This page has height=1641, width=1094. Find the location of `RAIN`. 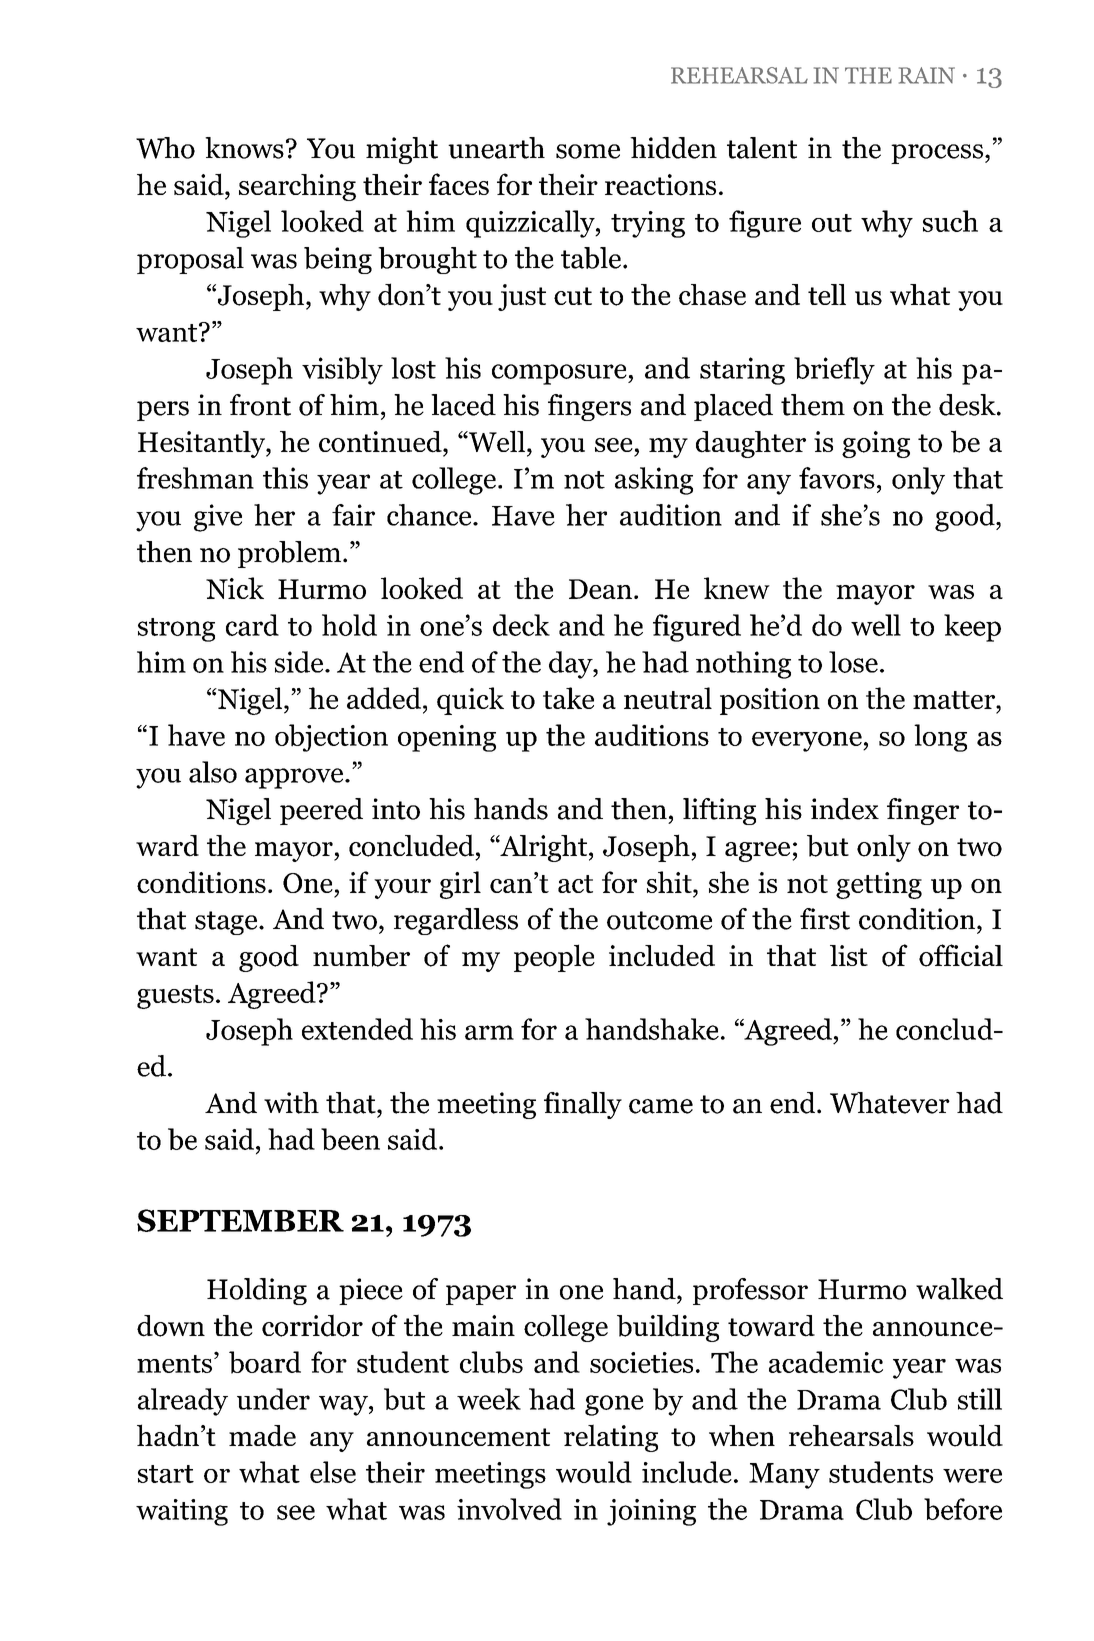

RAIN is located at coordinates (927, 75).
